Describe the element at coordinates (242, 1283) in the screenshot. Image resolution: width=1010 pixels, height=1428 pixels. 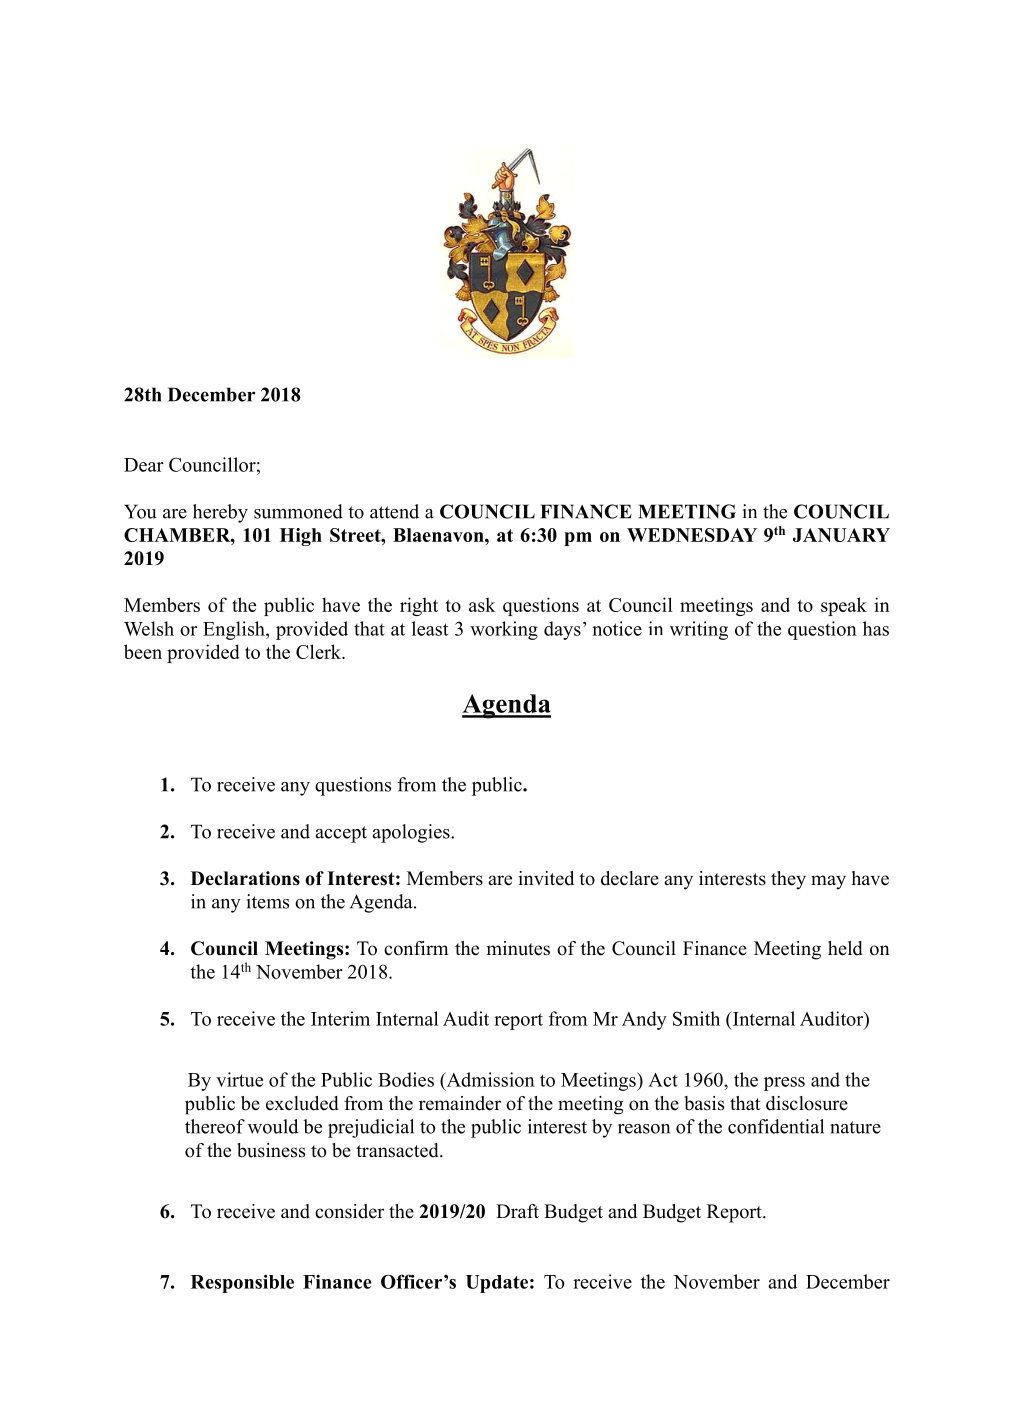
I see `Responsible` at that location.
